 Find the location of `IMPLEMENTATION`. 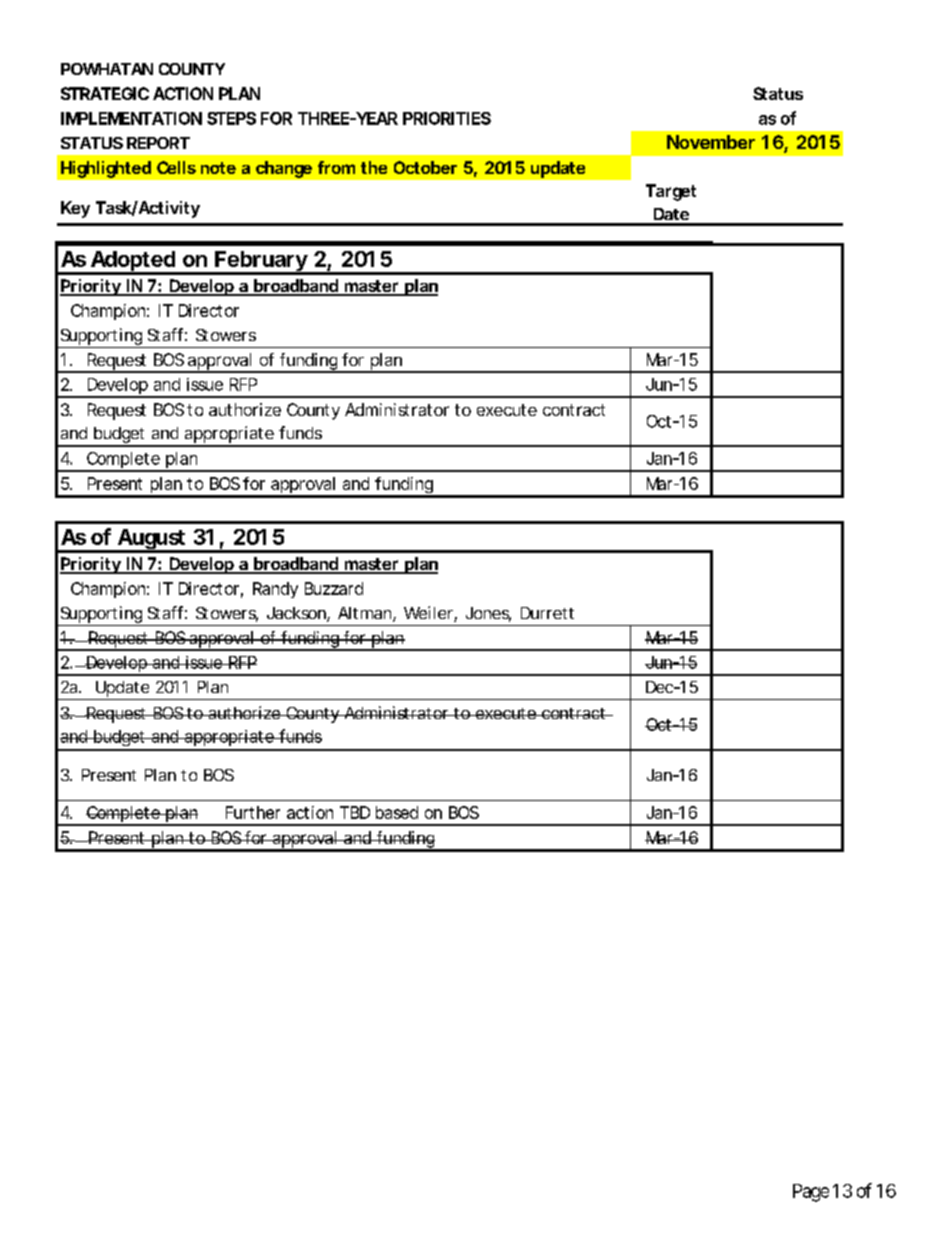

IMPLEMENTATION is located at coordinates (131, 118).
